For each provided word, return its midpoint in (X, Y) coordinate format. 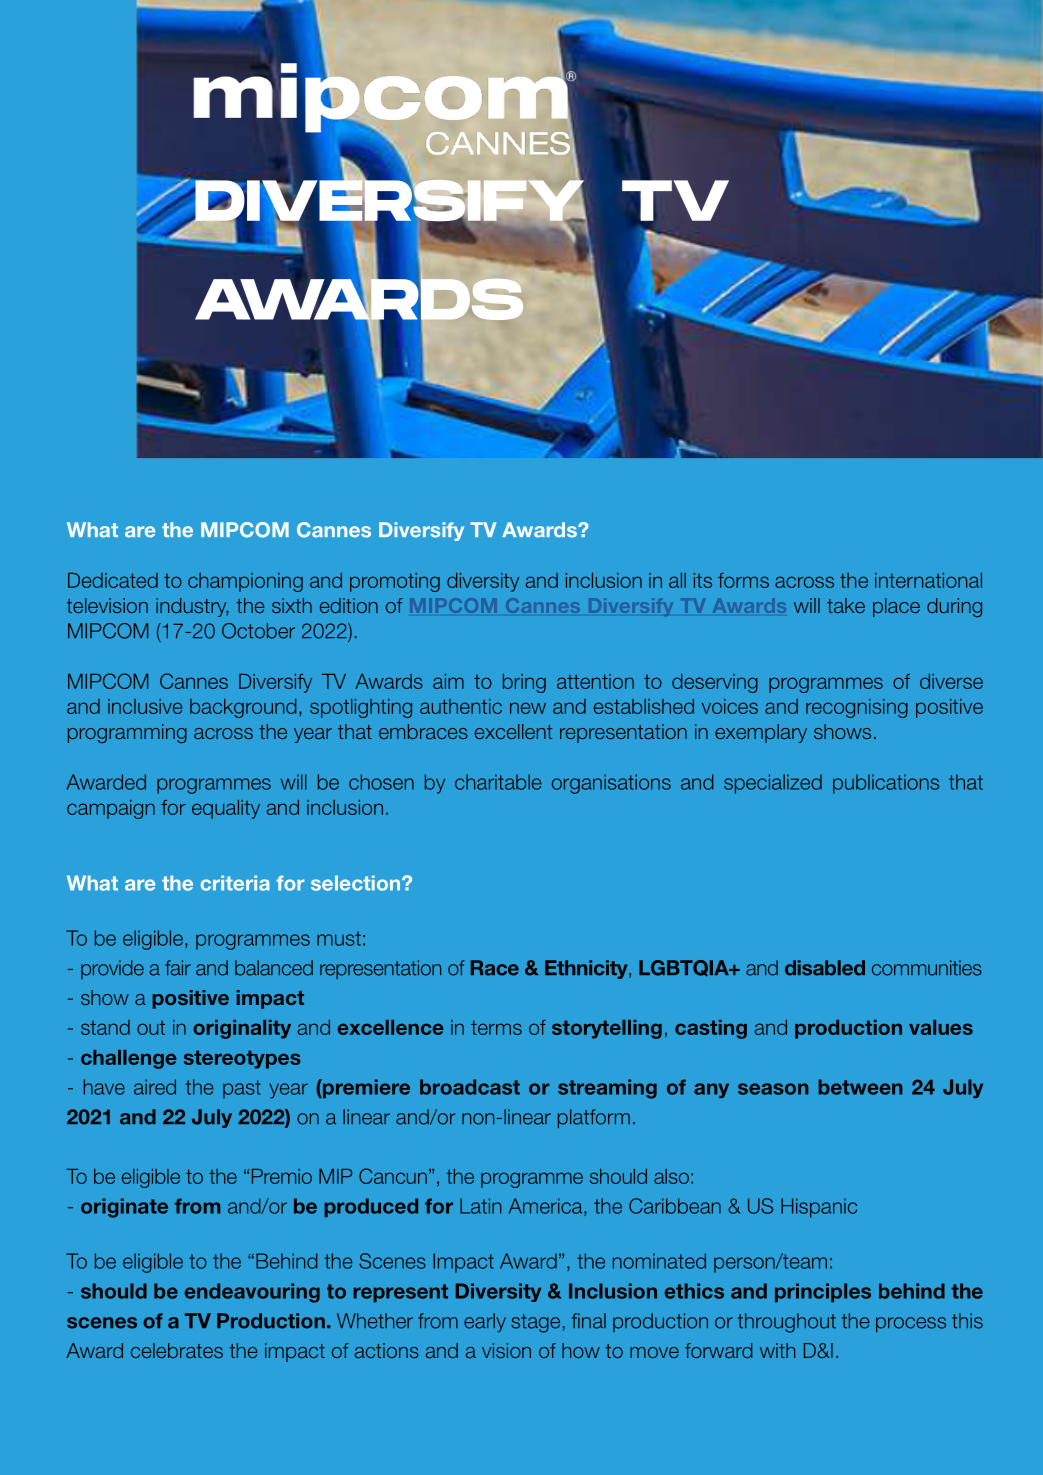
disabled (825, 968)
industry (192, 607)
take (846, 605)
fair (178, 968)
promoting (395, 582)
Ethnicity (587, 969)
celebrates (177, 1350)
